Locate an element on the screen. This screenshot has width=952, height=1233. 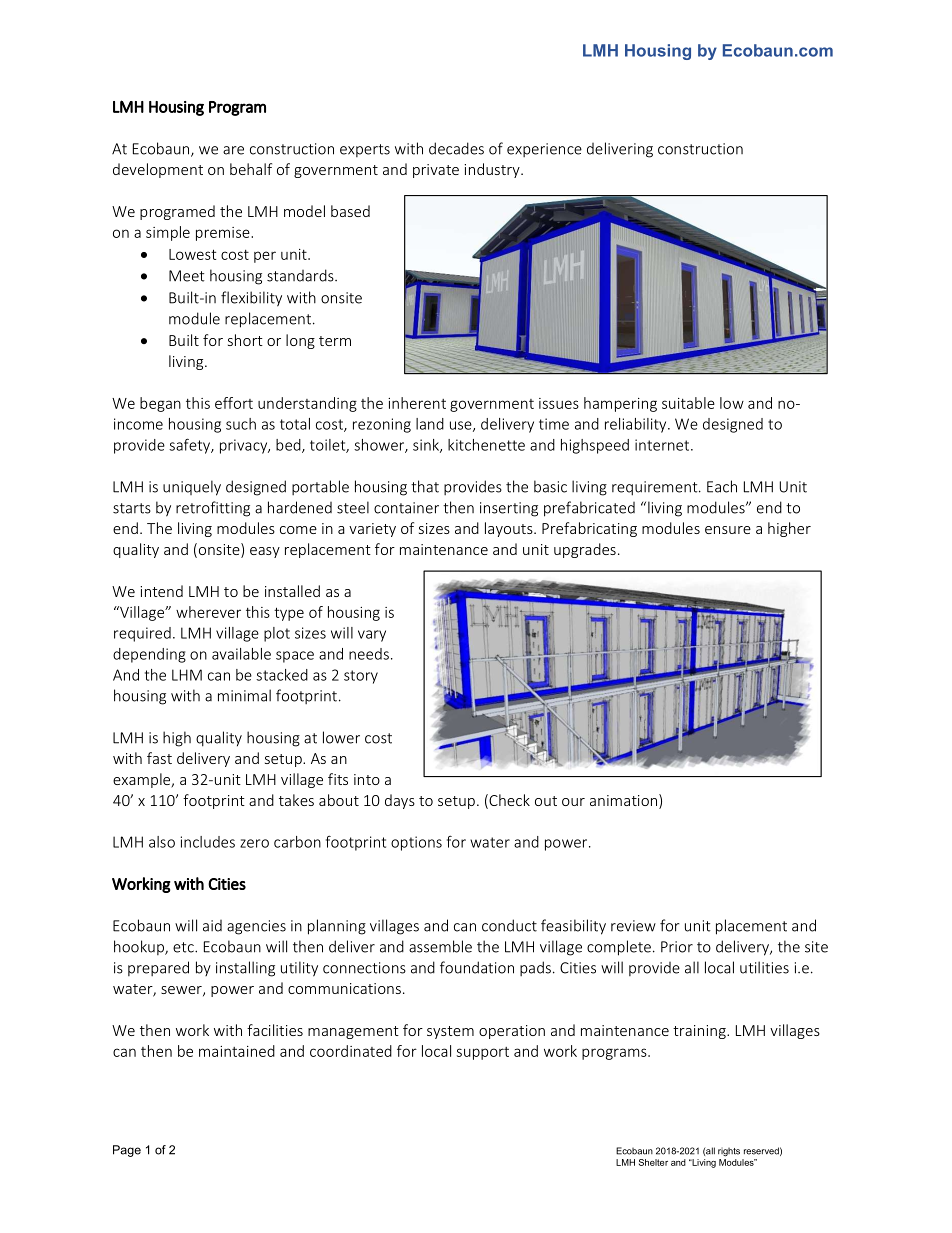
development is located at coordinates (158, 170).
